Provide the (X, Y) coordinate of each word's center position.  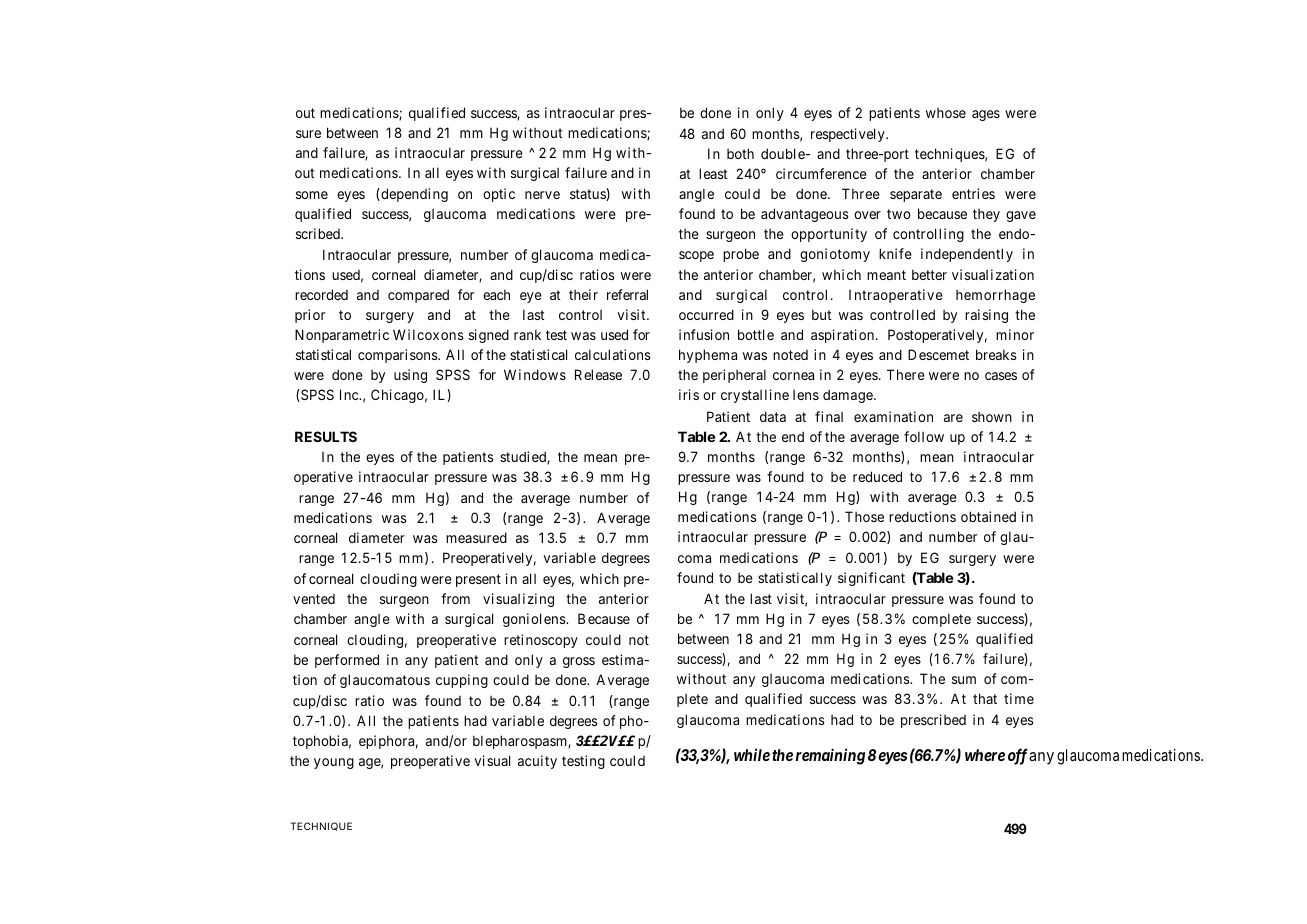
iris (689, 394)
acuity (537, 762)
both (740, 153)
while (752, 754)
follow (924, 436)
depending (413, 195)
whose (946, 113)
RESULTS (326, 436)
